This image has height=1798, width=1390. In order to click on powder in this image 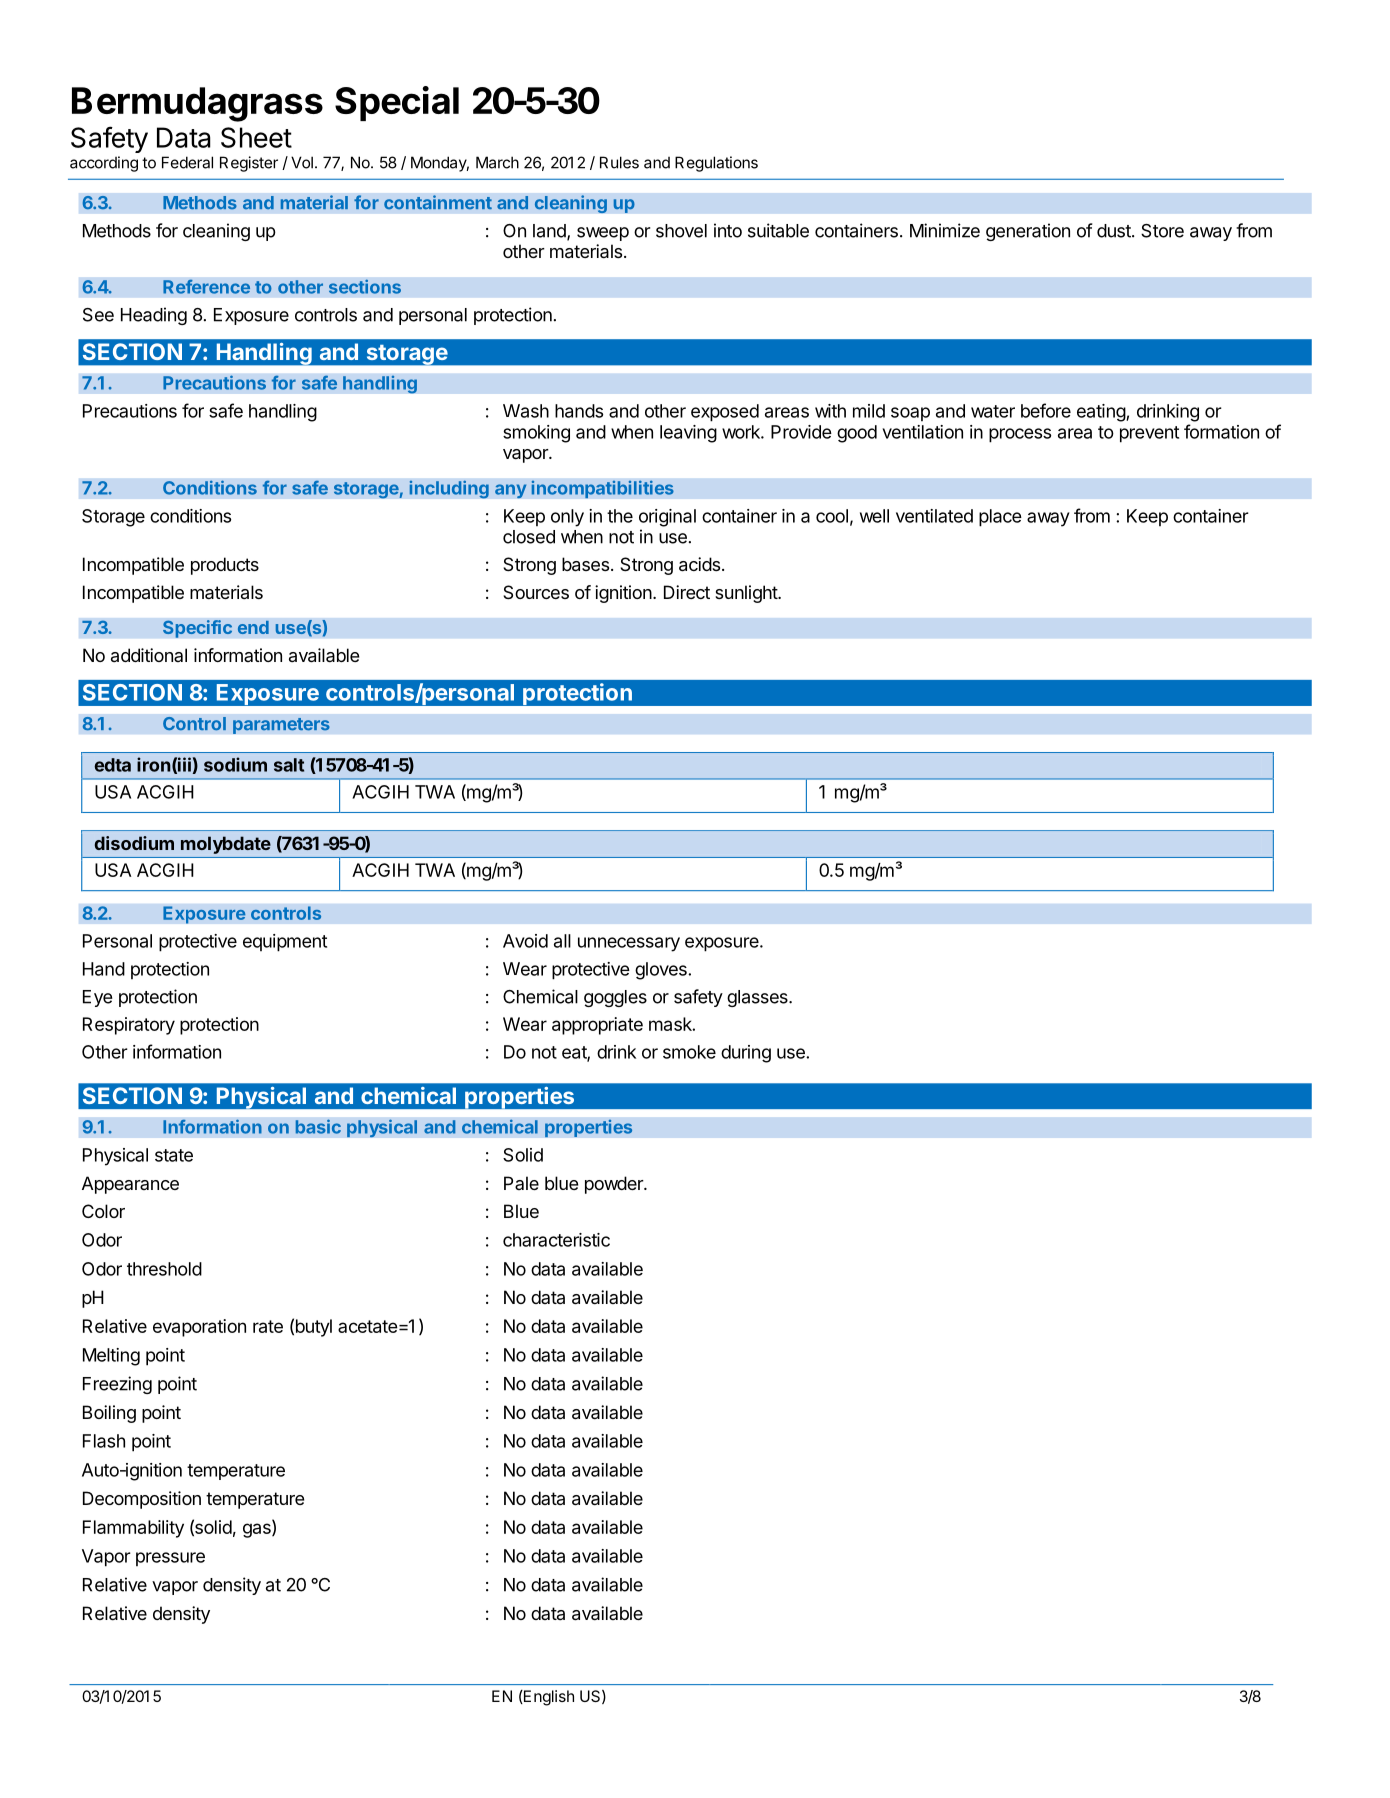, I will do `click(615, 1185)`.
